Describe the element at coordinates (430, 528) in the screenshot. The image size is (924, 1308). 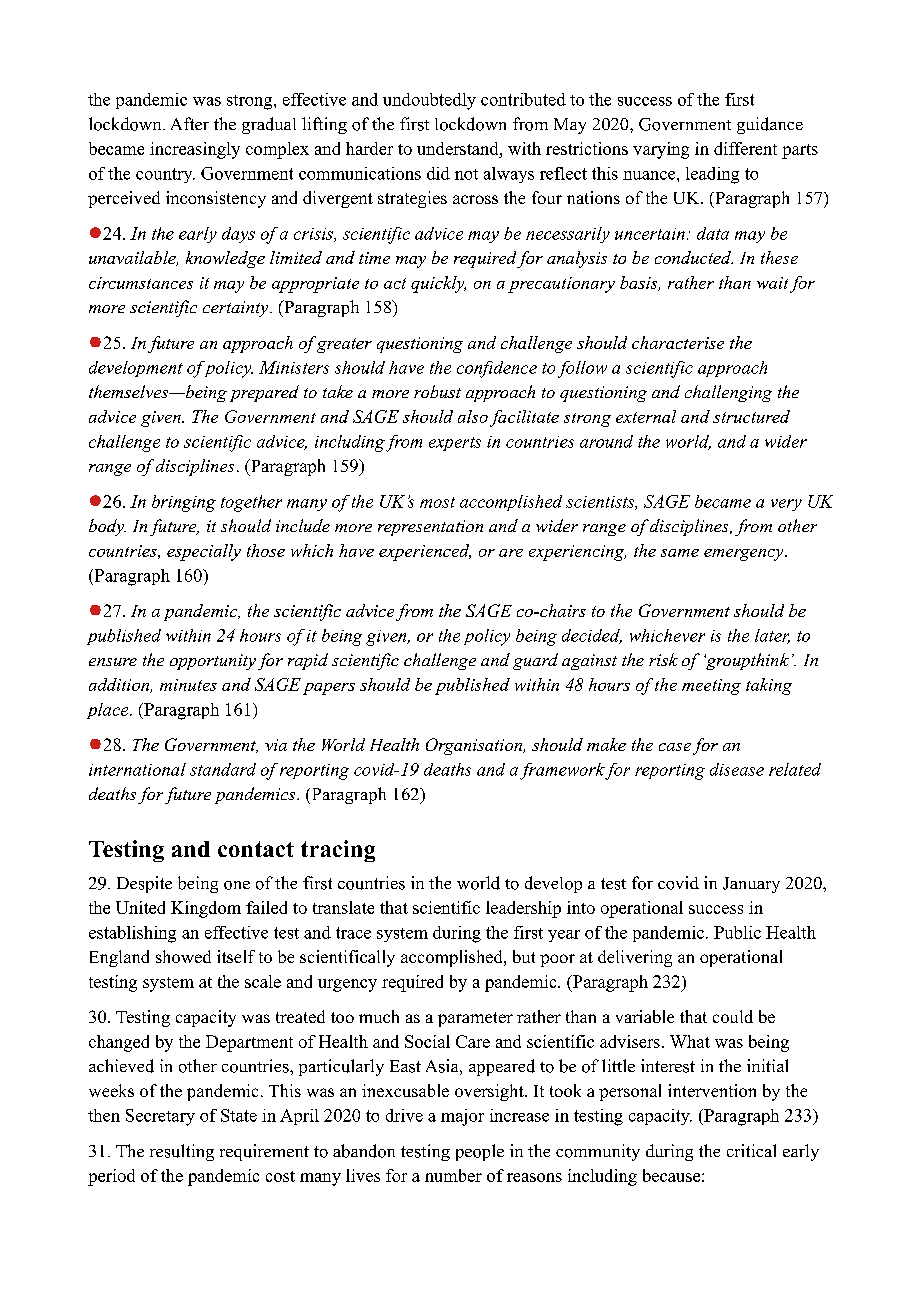
I see `representation` at that location.
